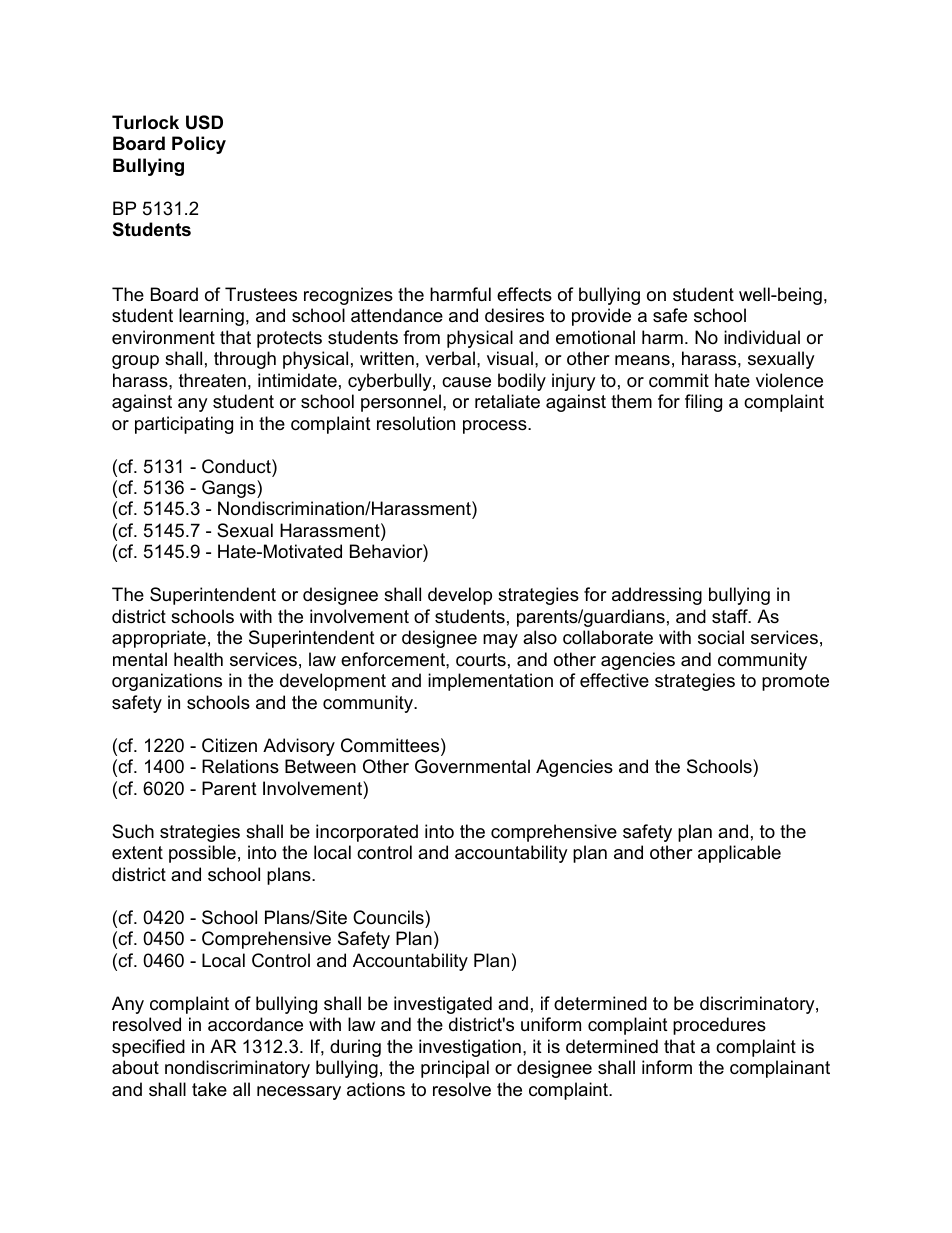 Image resolution: width=952 pixels, height=1233 pixels. Describe the element at coordinates (159, 639) in the document. I see `appropriate` at that location.
